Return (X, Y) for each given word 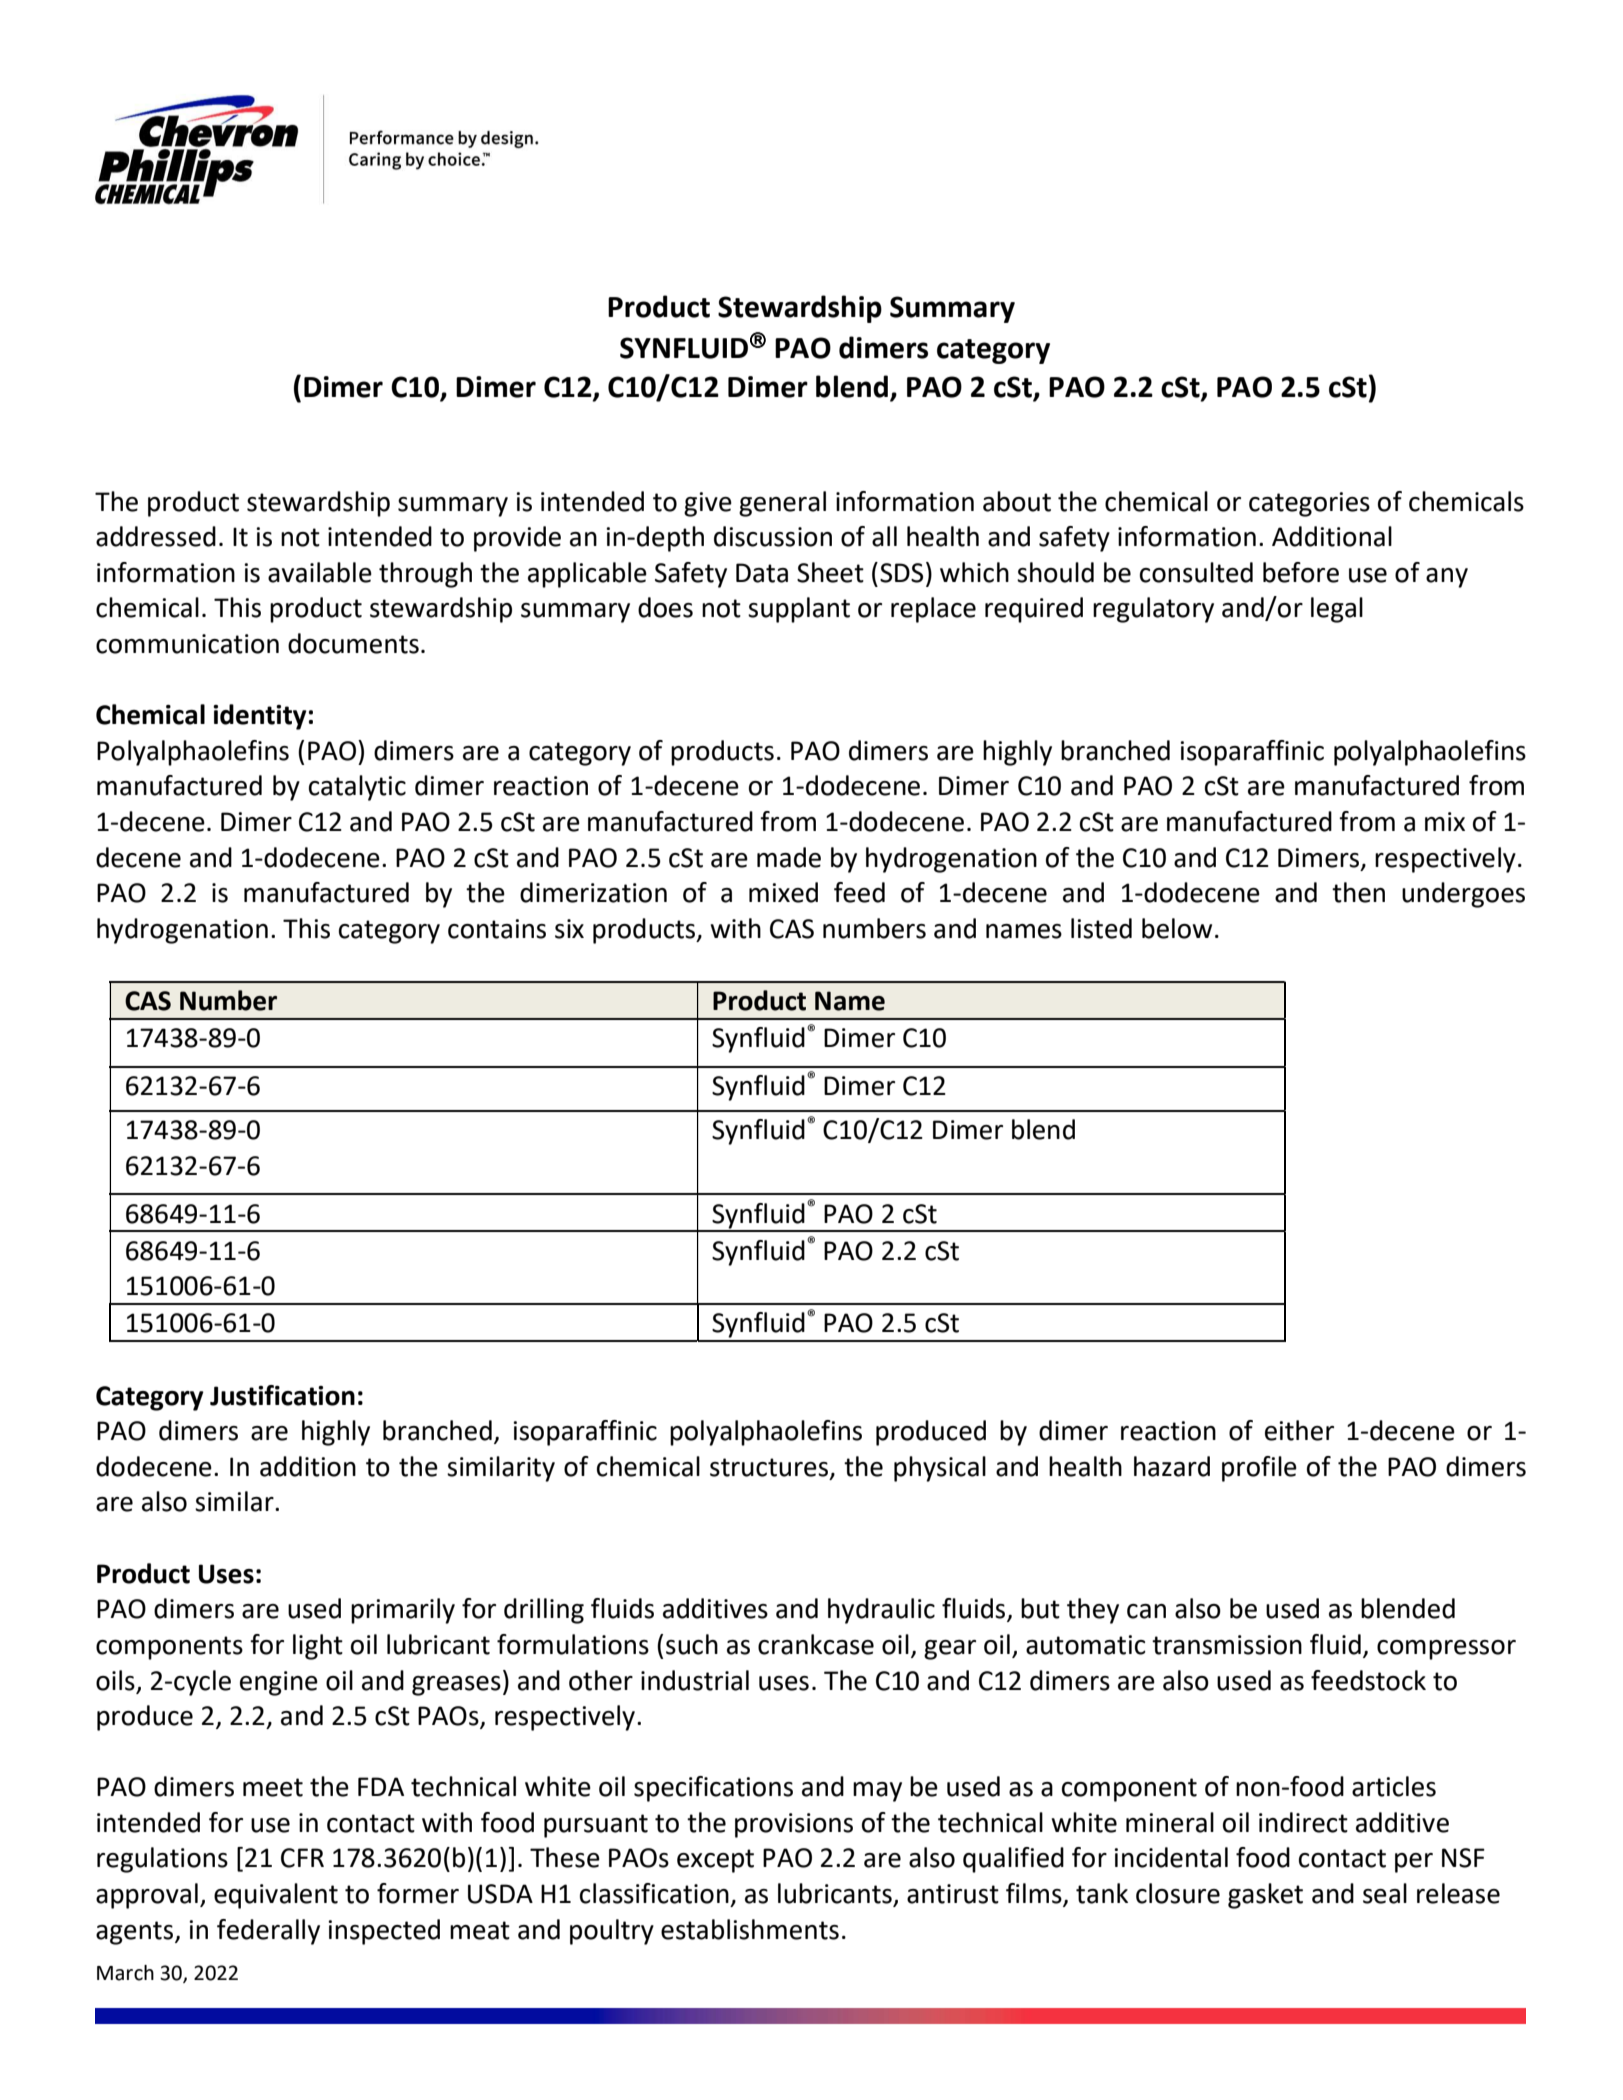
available (320, 572)
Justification (282, 1395)
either (1299, 1430)
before (1301, 572)
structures (770, 1468)
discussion (773, 536)
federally (268, 1932)
